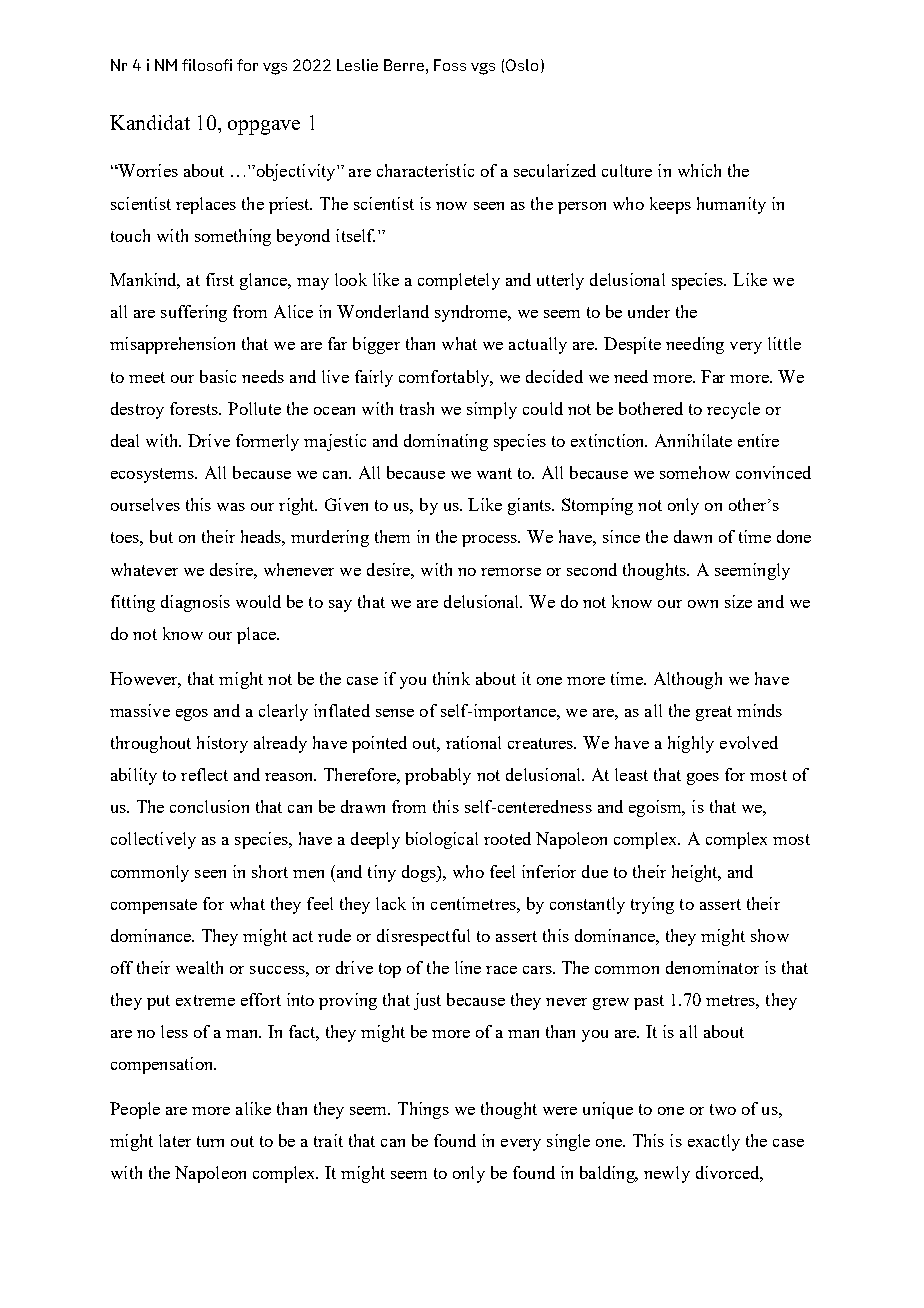 This screenshot has width=924, height=1308. Describe the element at coordinates (423, 1110) in the screenshot. I see `Things` at that location.
